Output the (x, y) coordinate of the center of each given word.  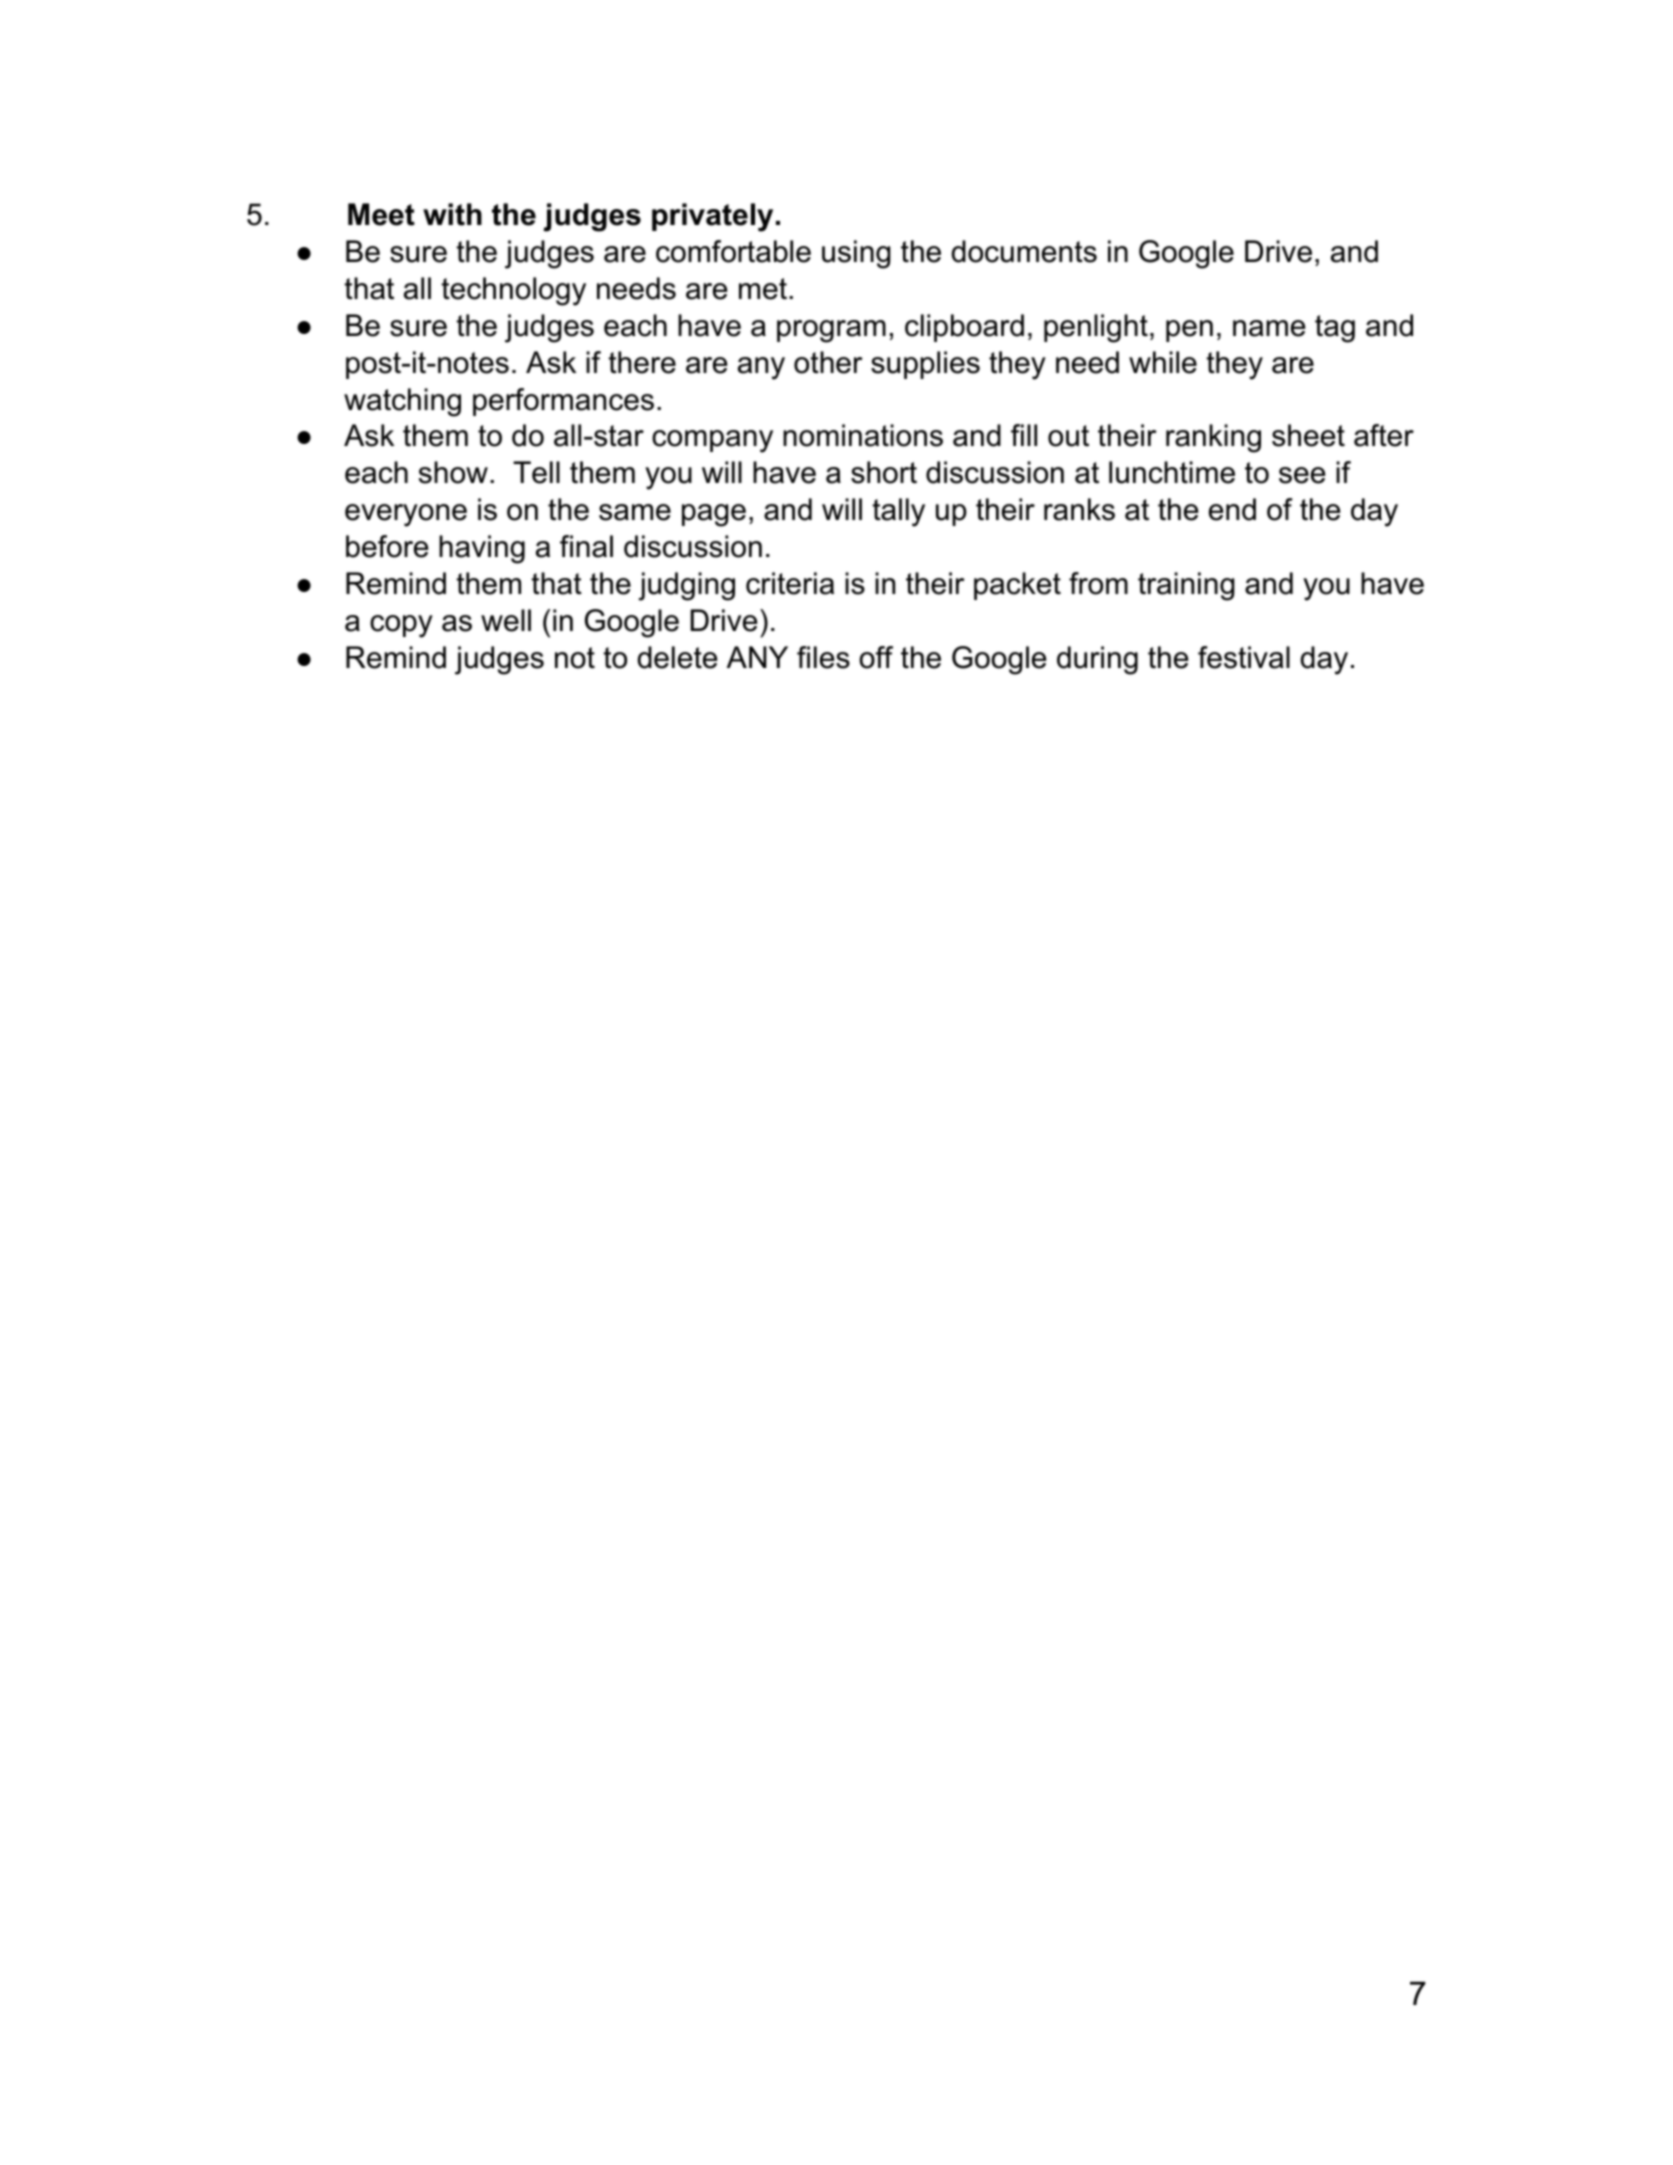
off (876, 657)
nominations (863, 435)
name (1269, 328)
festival (1244, 657)
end (1232, 509)
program (831, 331)
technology (513, 291)
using (856, 254)
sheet (1308, 435)
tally (898, 512)
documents (1024, 251)
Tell (536, 472)
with (452, 214)
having (482, 549)
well (506, 620)
